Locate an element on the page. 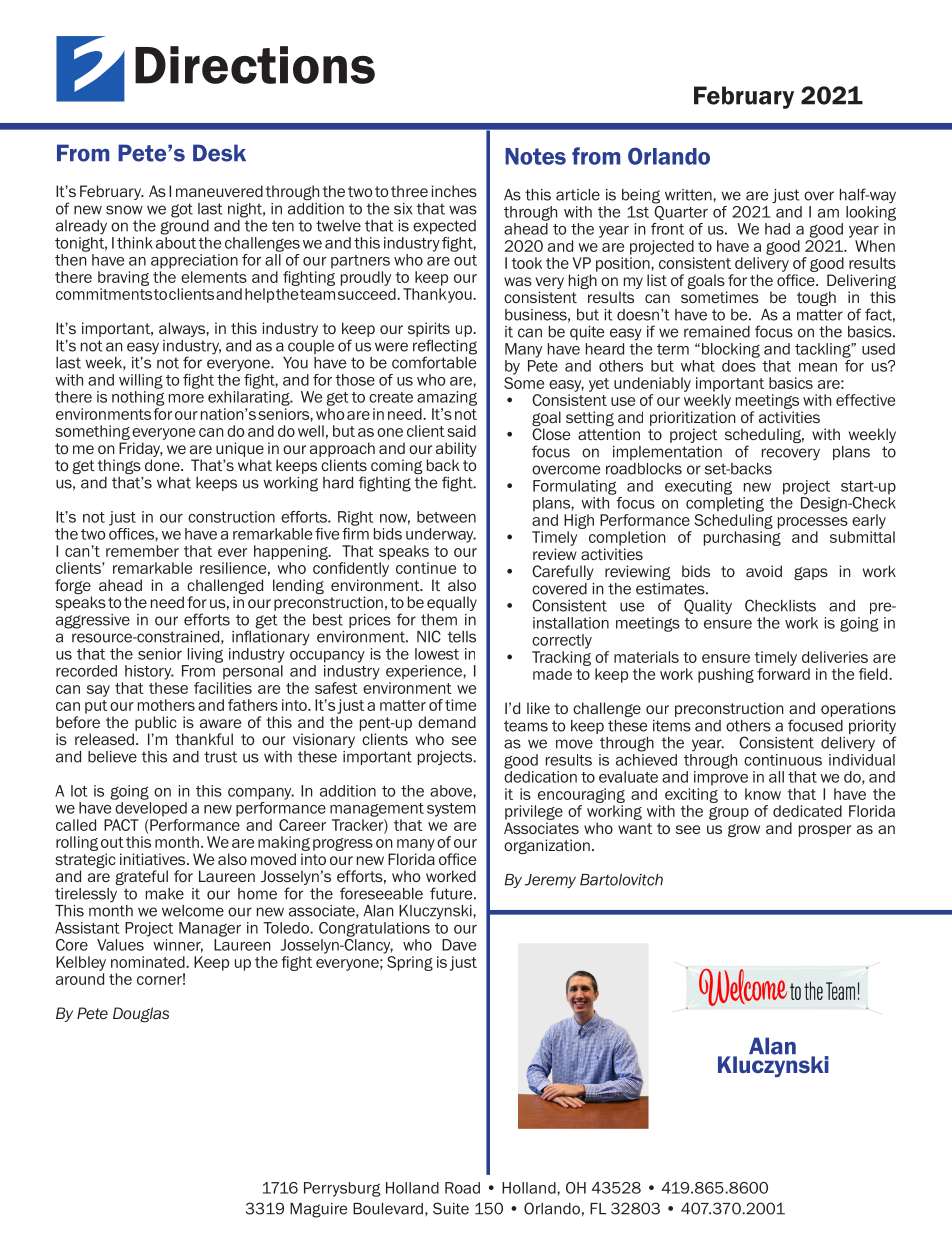  Notes is located at coordinates (535, 156).
